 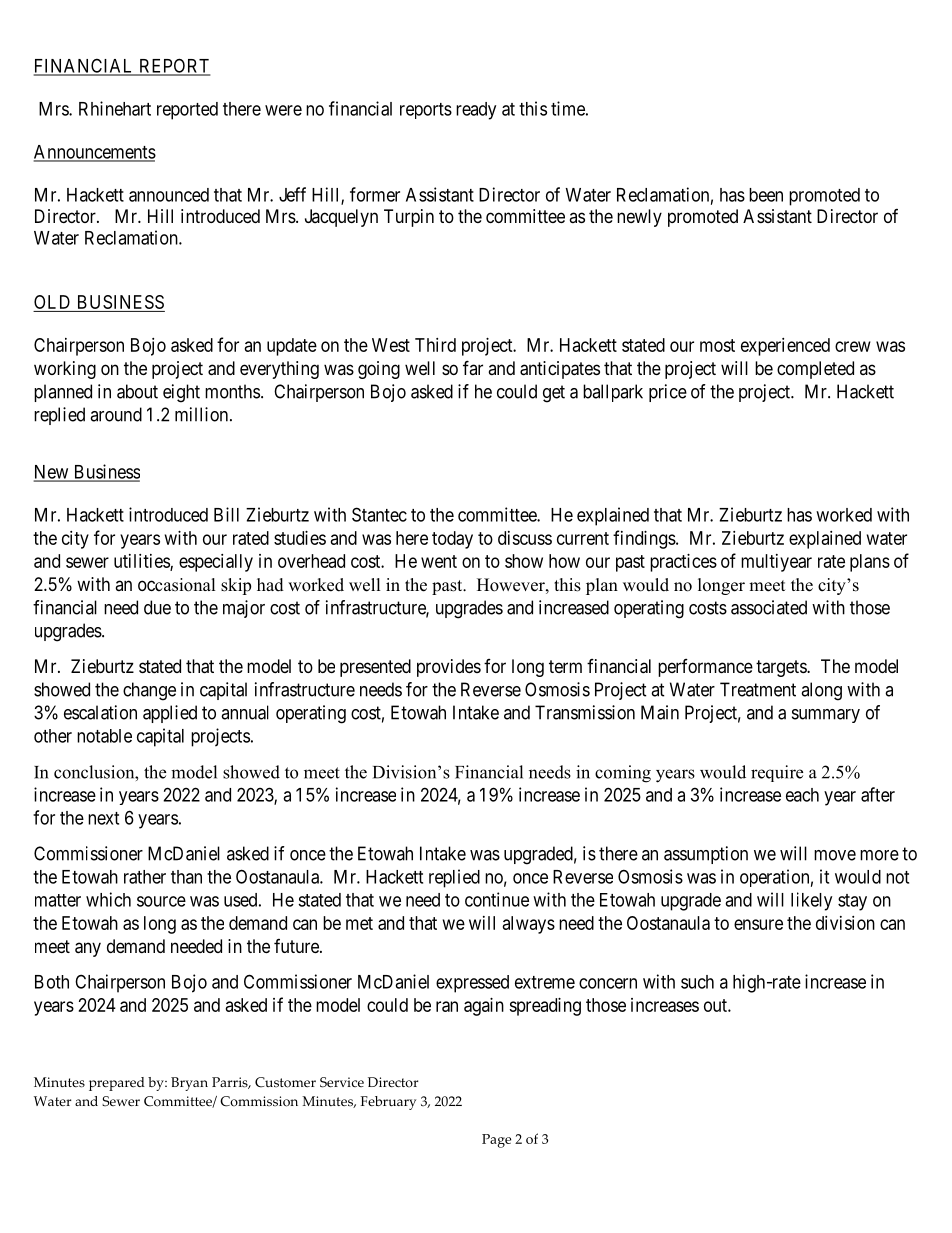 What do you see at coordinates (835, 855) in the document?
I see `move` at bounding box center [835, 855].
